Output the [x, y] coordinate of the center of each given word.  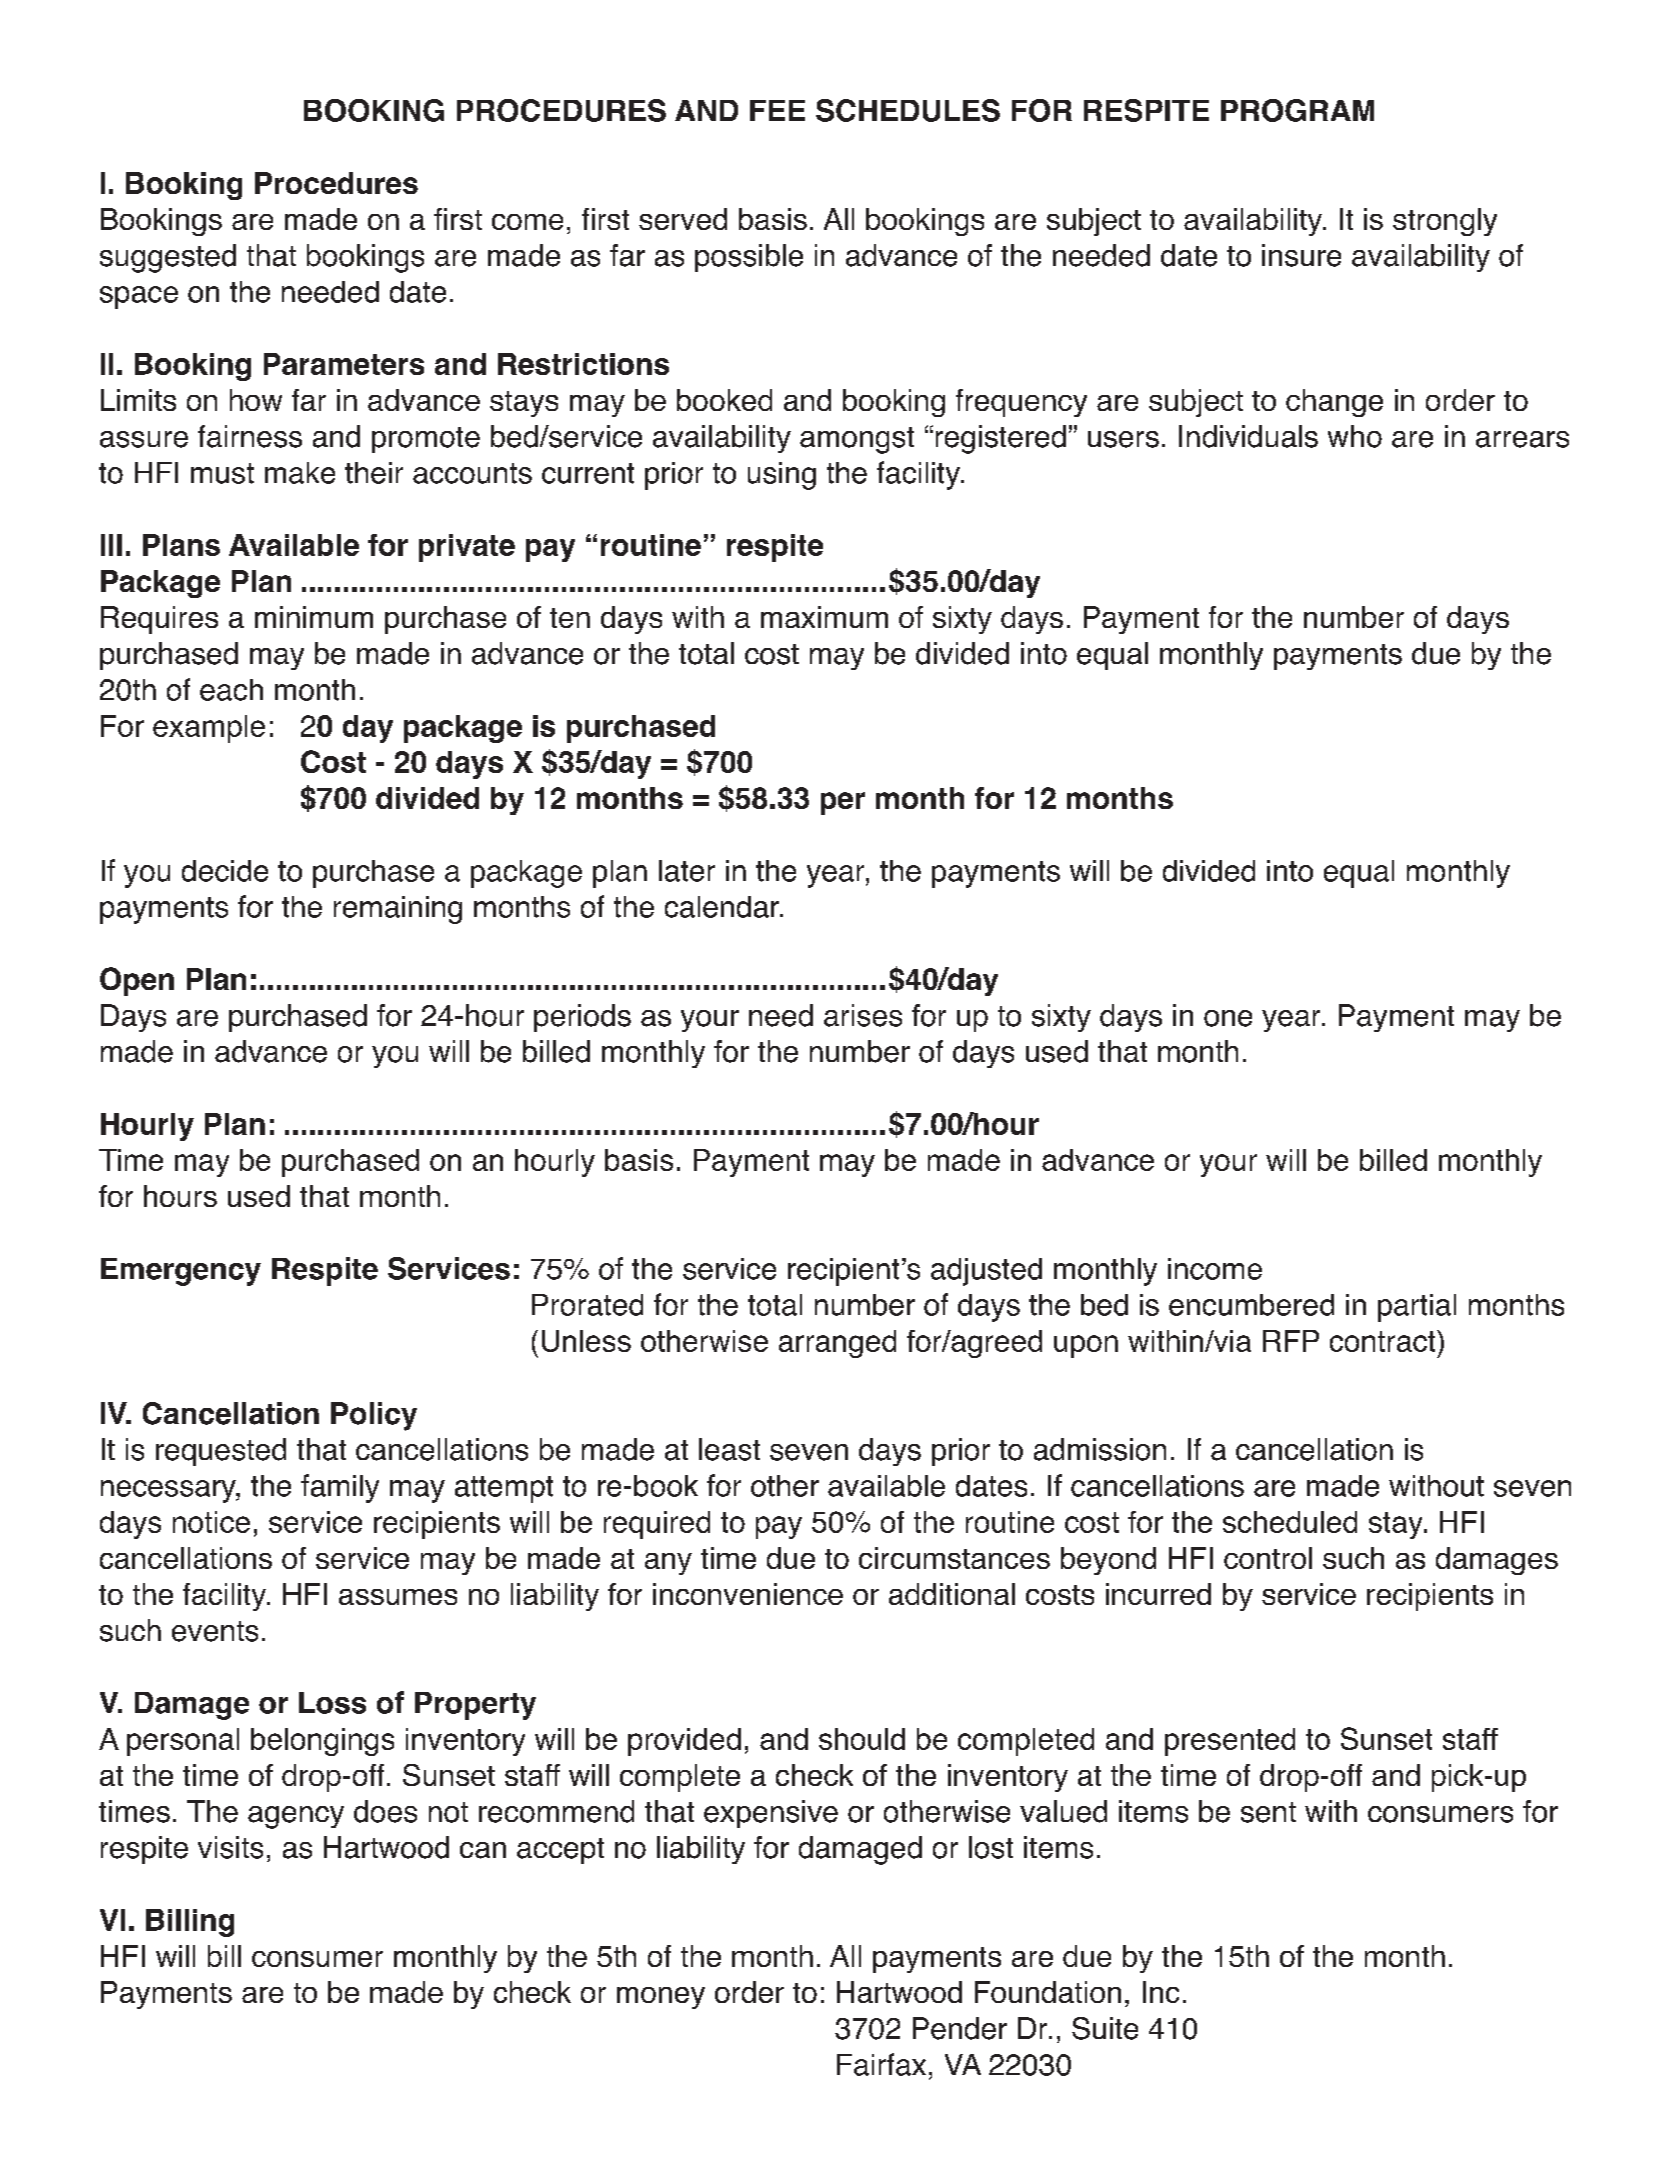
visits [230, 1847]
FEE [777, 110]
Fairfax [881, 2064]
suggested [168, 258]
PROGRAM [1297, 110]
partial [1417, 1308]
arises [863, 1015]
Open [137, 981]
